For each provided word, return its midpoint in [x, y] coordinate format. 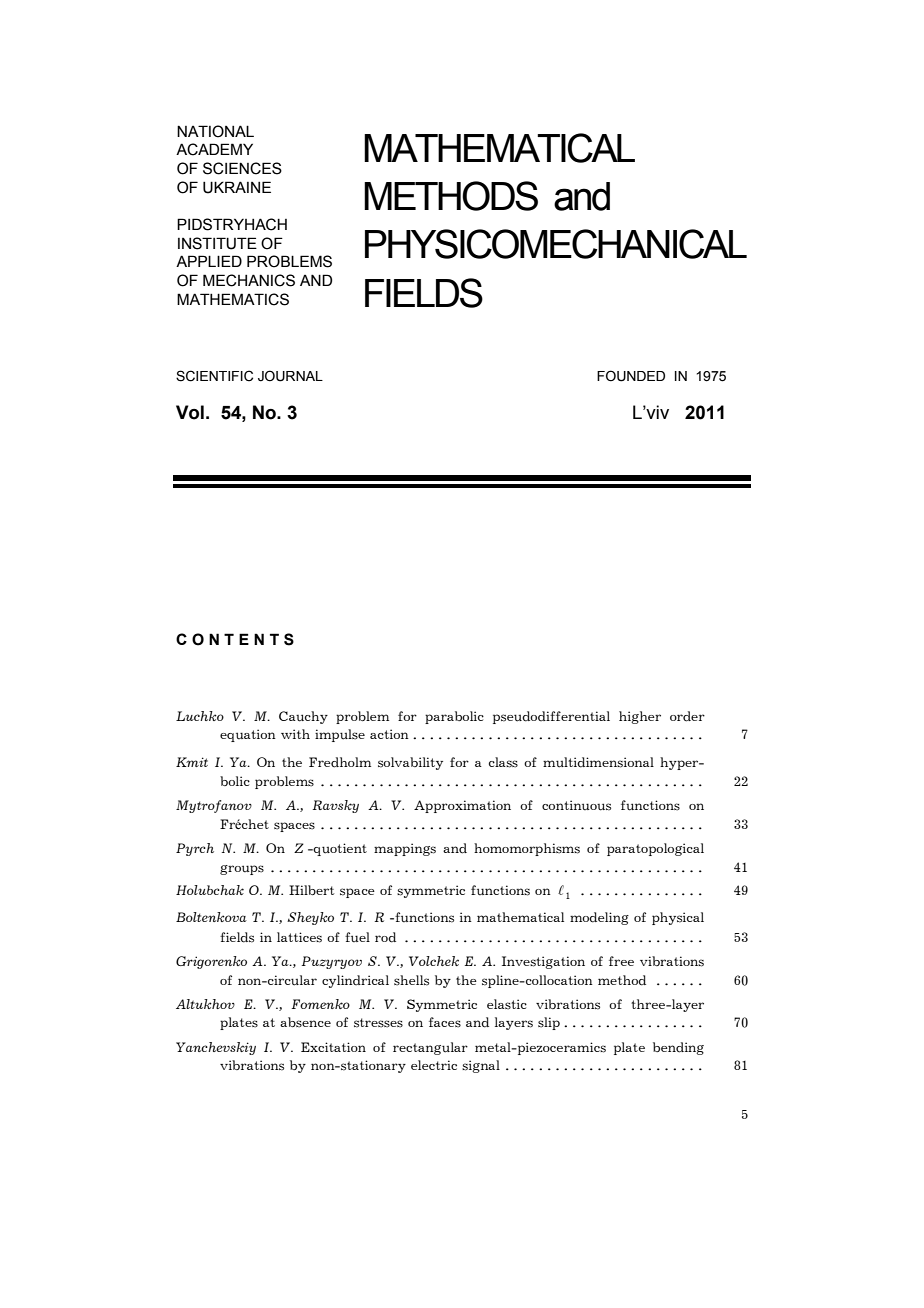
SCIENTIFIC [214, 376]
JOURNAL [290, 376]
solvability [410, 763]
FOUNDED [631, 376]
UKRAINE [237, 187]
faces [445, 1022]
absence [305, 1022]
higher [640, 717]
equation [248, 735]
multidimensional [598, 762]
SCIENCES [242, 168]
